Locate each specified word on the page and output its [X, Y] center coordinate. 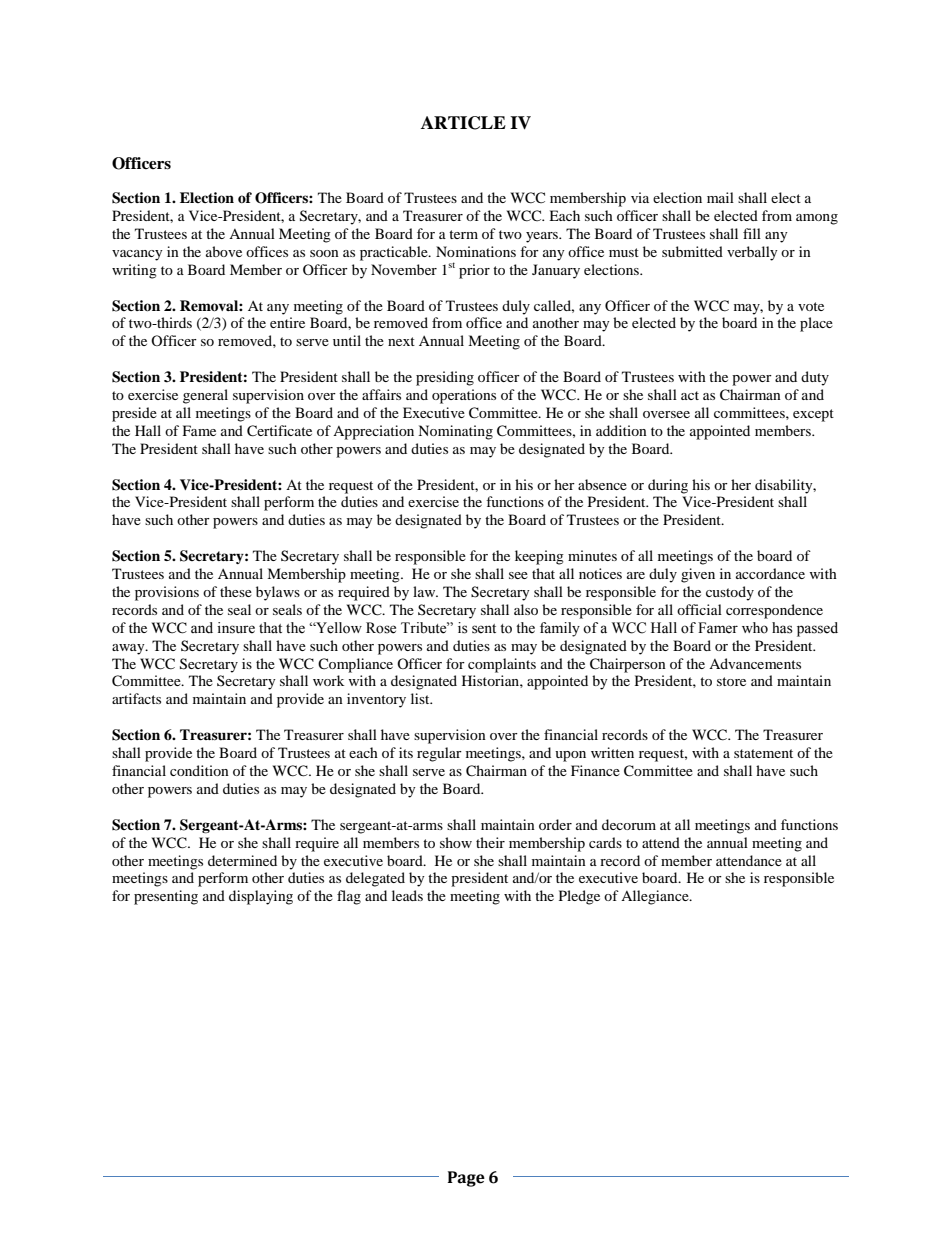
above [224, 251]
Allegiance [656, 897]
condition [199, 770]
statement [763, 753]
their [490, 842]
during [668, 486]
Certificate [279, 431]
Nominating [455, 432]
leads [407, 895]
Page [466, 1179]
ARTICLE [463, 123]
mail [720, 197]
